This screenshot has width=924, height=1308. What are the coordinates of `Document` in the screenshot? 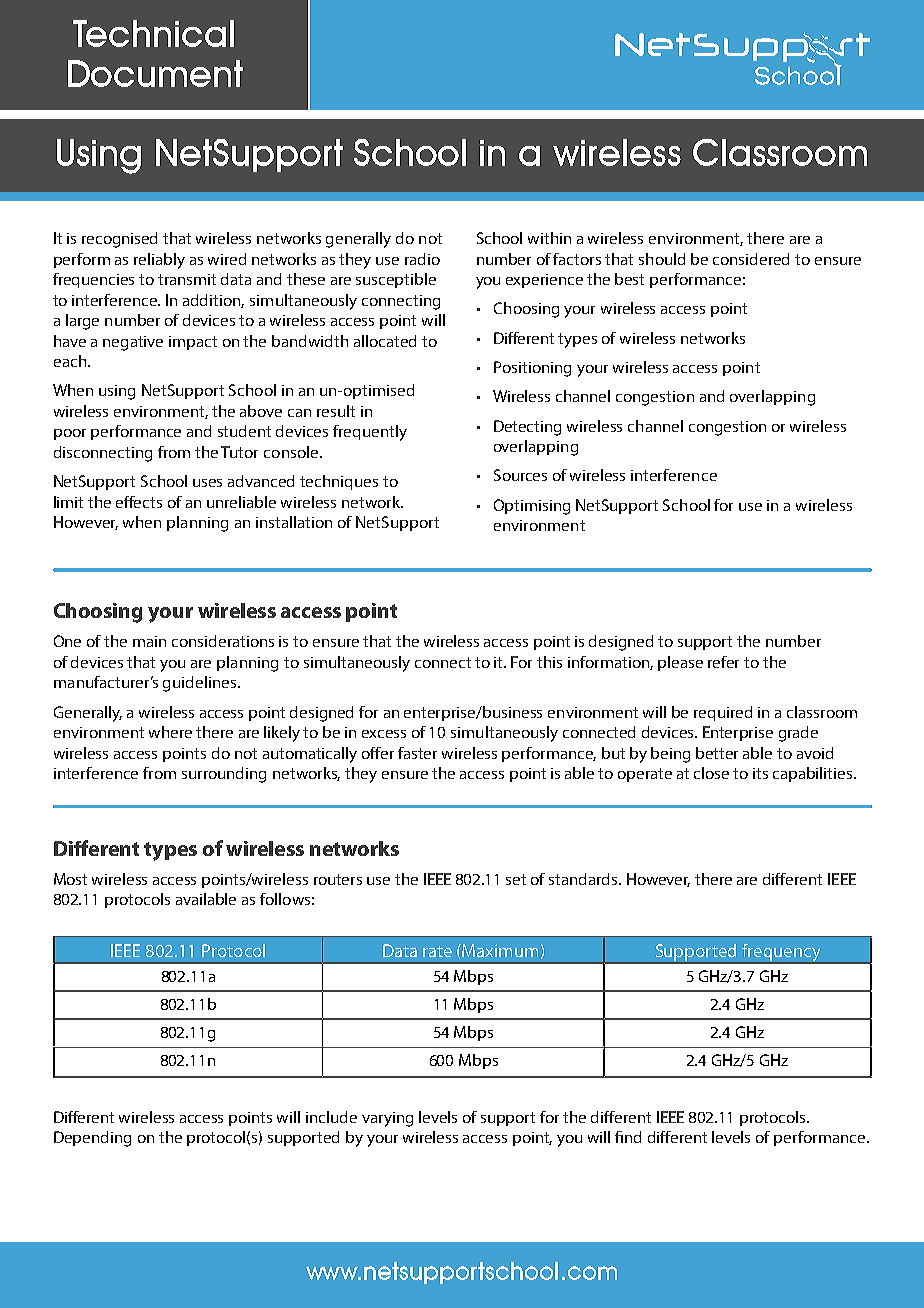 It's located at (155, 73).
